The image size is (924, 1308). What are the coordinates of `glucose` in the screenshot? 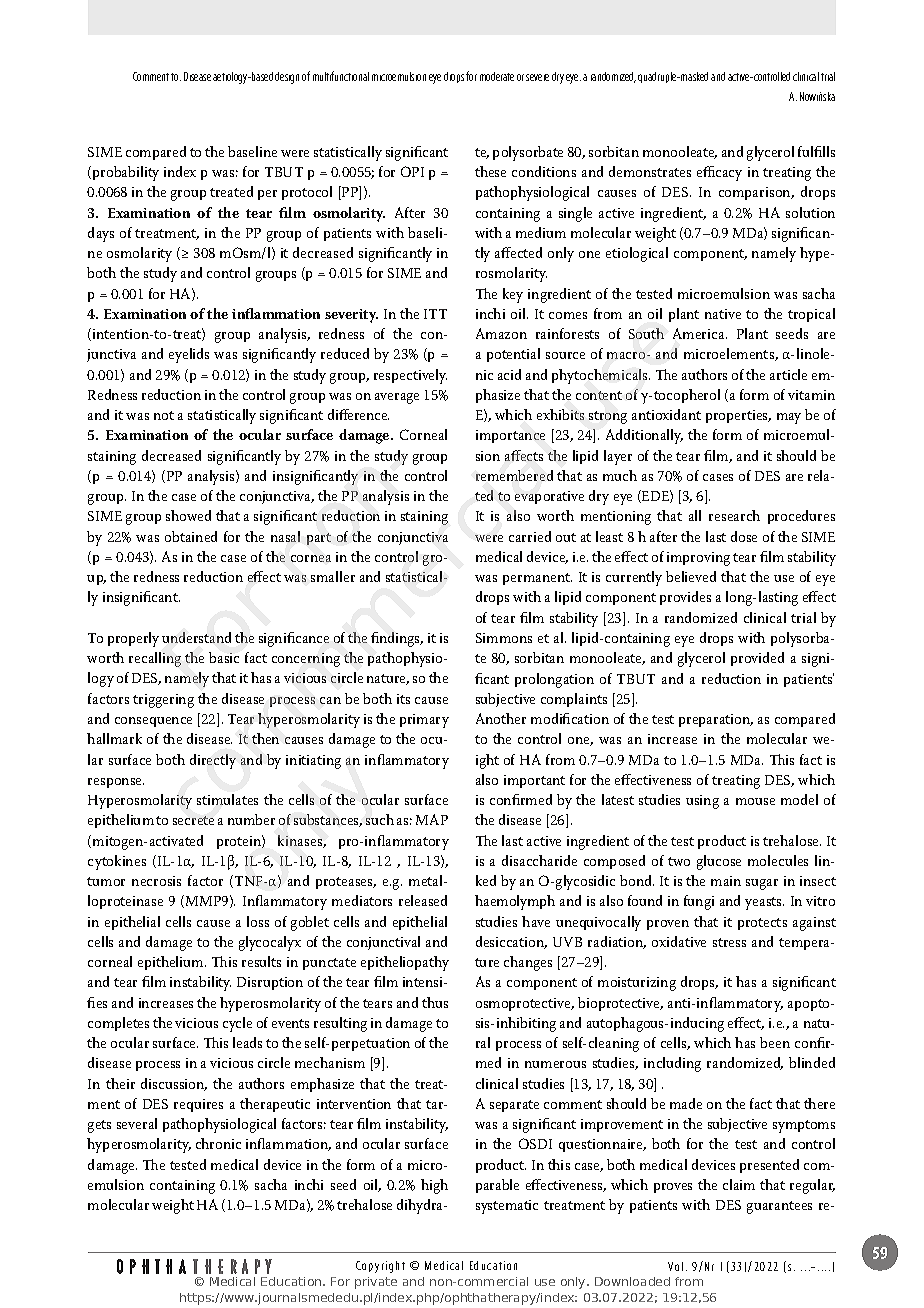 It's located at (719, 862).
